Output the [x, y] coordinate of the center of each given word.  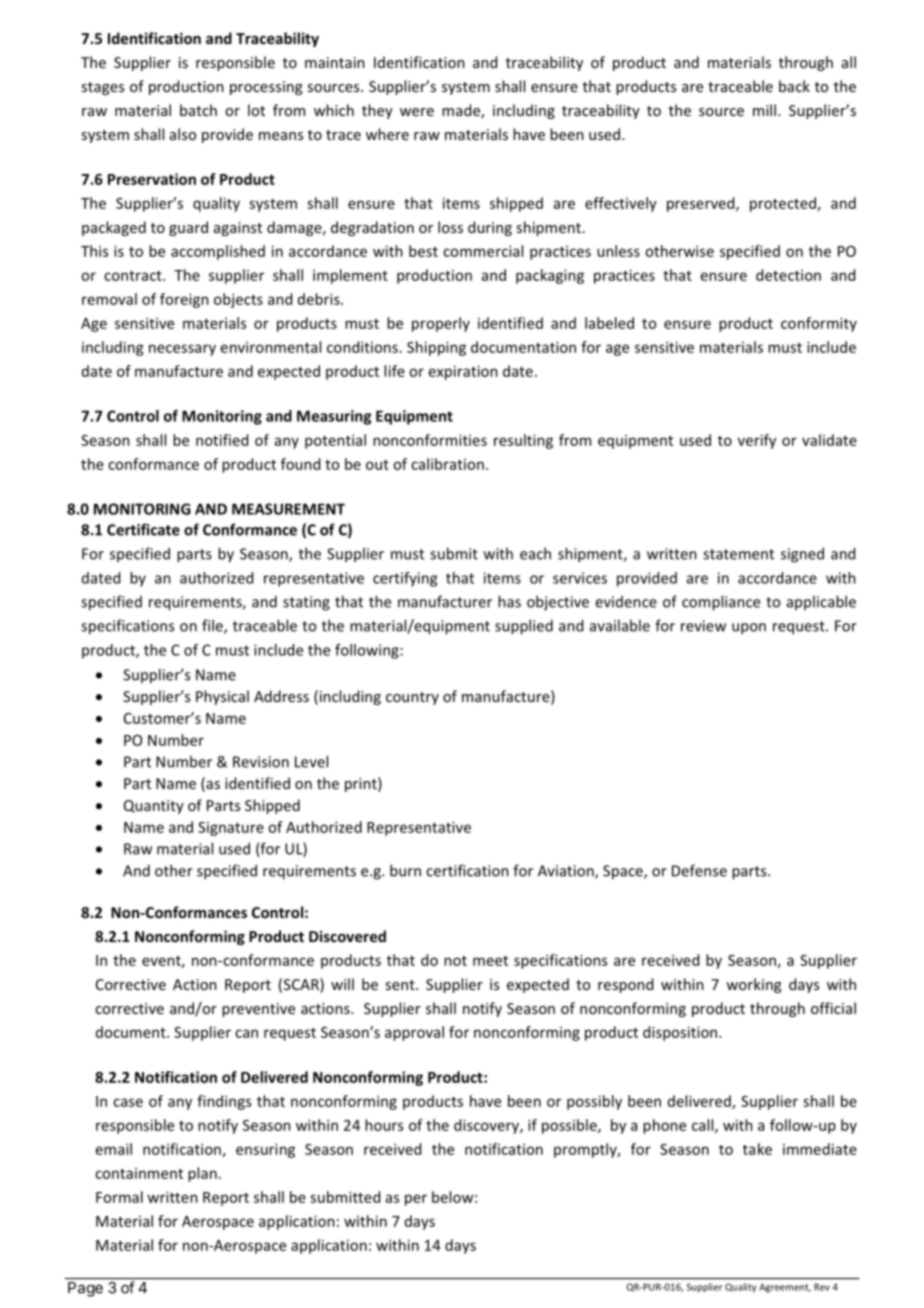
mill [764, 110]
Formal [119, 1197]
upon [749, 629]
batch [198, 110]
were [417, 112]
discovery [487, 1126]
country [412, 698]
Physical [222, 697]
